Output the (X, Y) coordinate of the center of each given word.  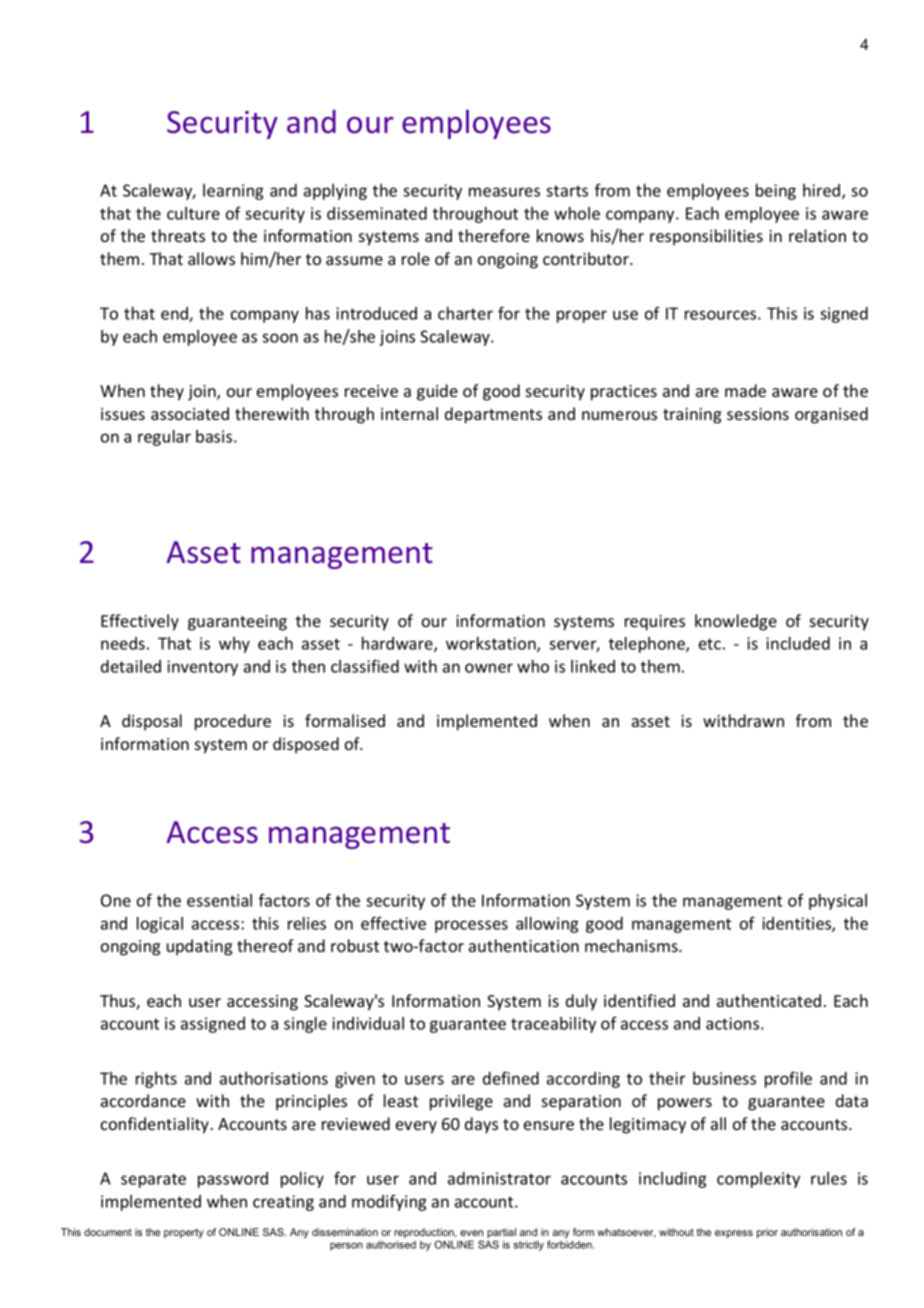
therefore (494, 235)
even (471, 1233)
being (776, 192)
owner (489, 668)
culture (193, 213)
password (233, 1180)
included (798, 643)
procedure (233, 722)
